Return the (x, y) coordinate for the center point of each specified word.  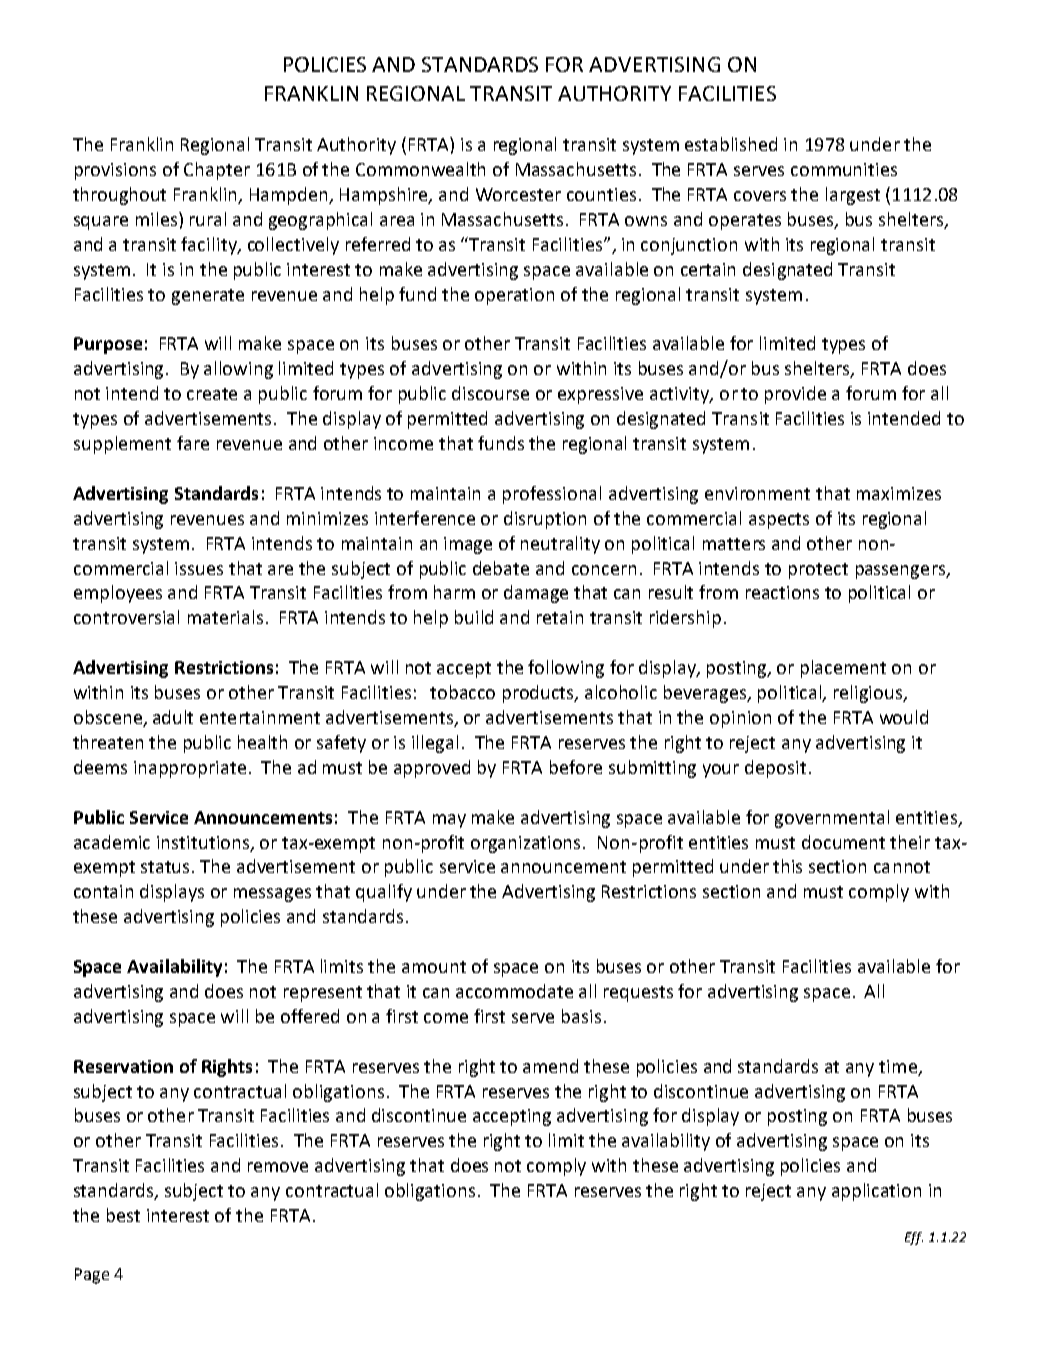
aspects (779, 521)
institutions (204, 843)
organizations (527, 844)
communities (844, 169)
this (787, 866)
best (123, 1215)
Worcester (518, 194)
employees (118, 594)
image (468, 545)
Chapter (217, 171)
